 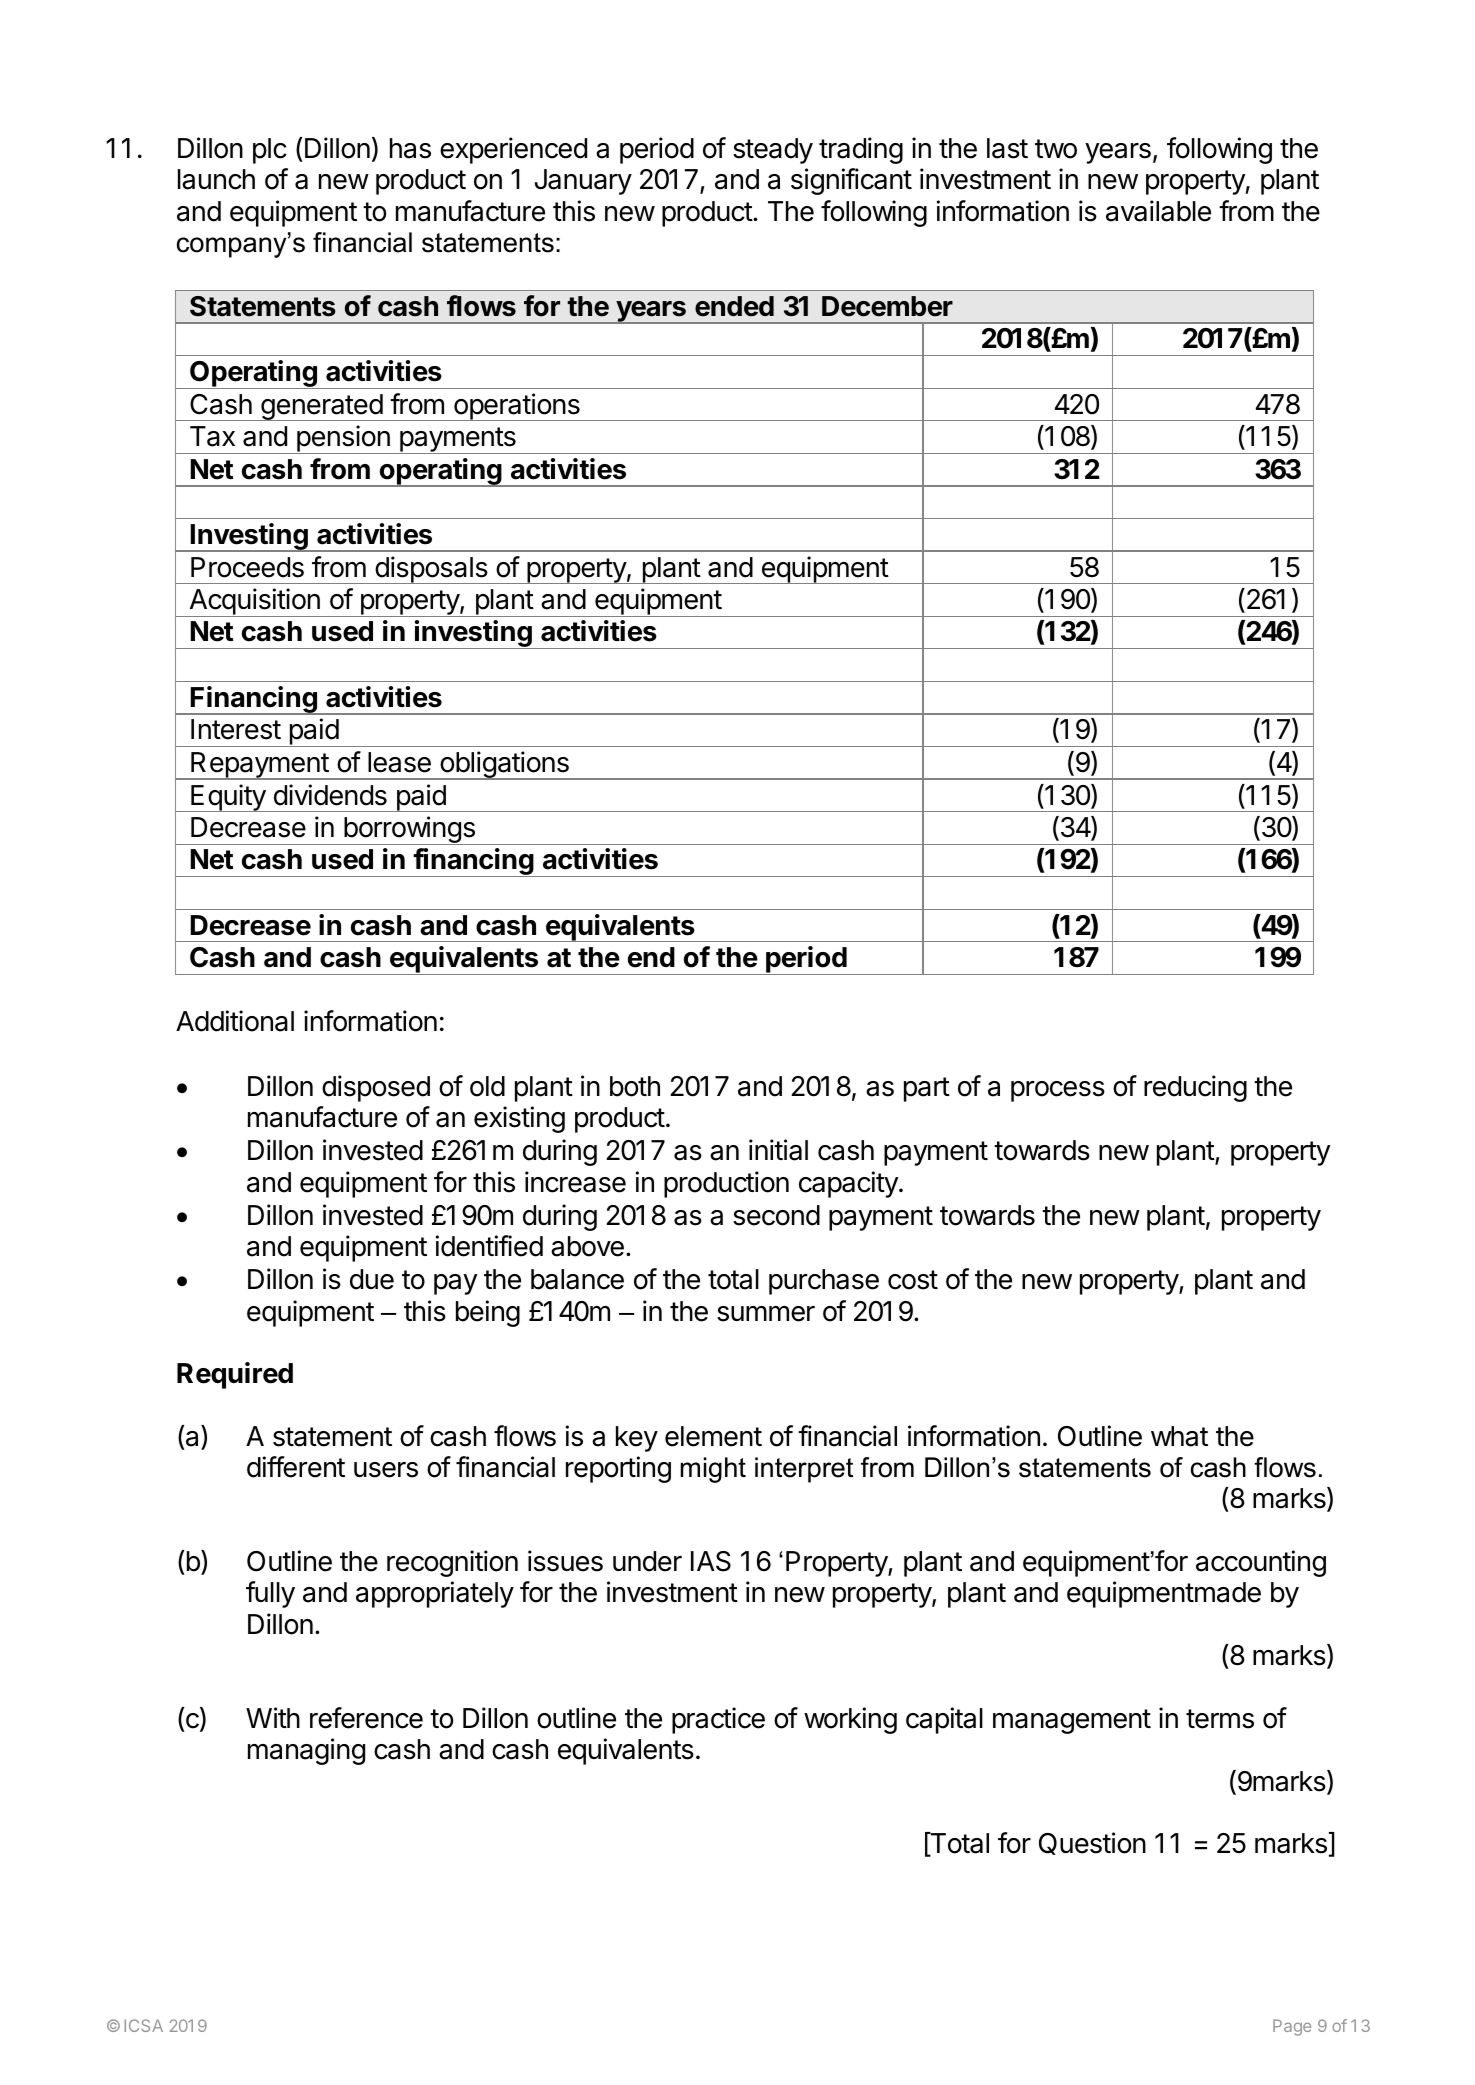 I want to click on managing, so click(x=306, y=1751).
